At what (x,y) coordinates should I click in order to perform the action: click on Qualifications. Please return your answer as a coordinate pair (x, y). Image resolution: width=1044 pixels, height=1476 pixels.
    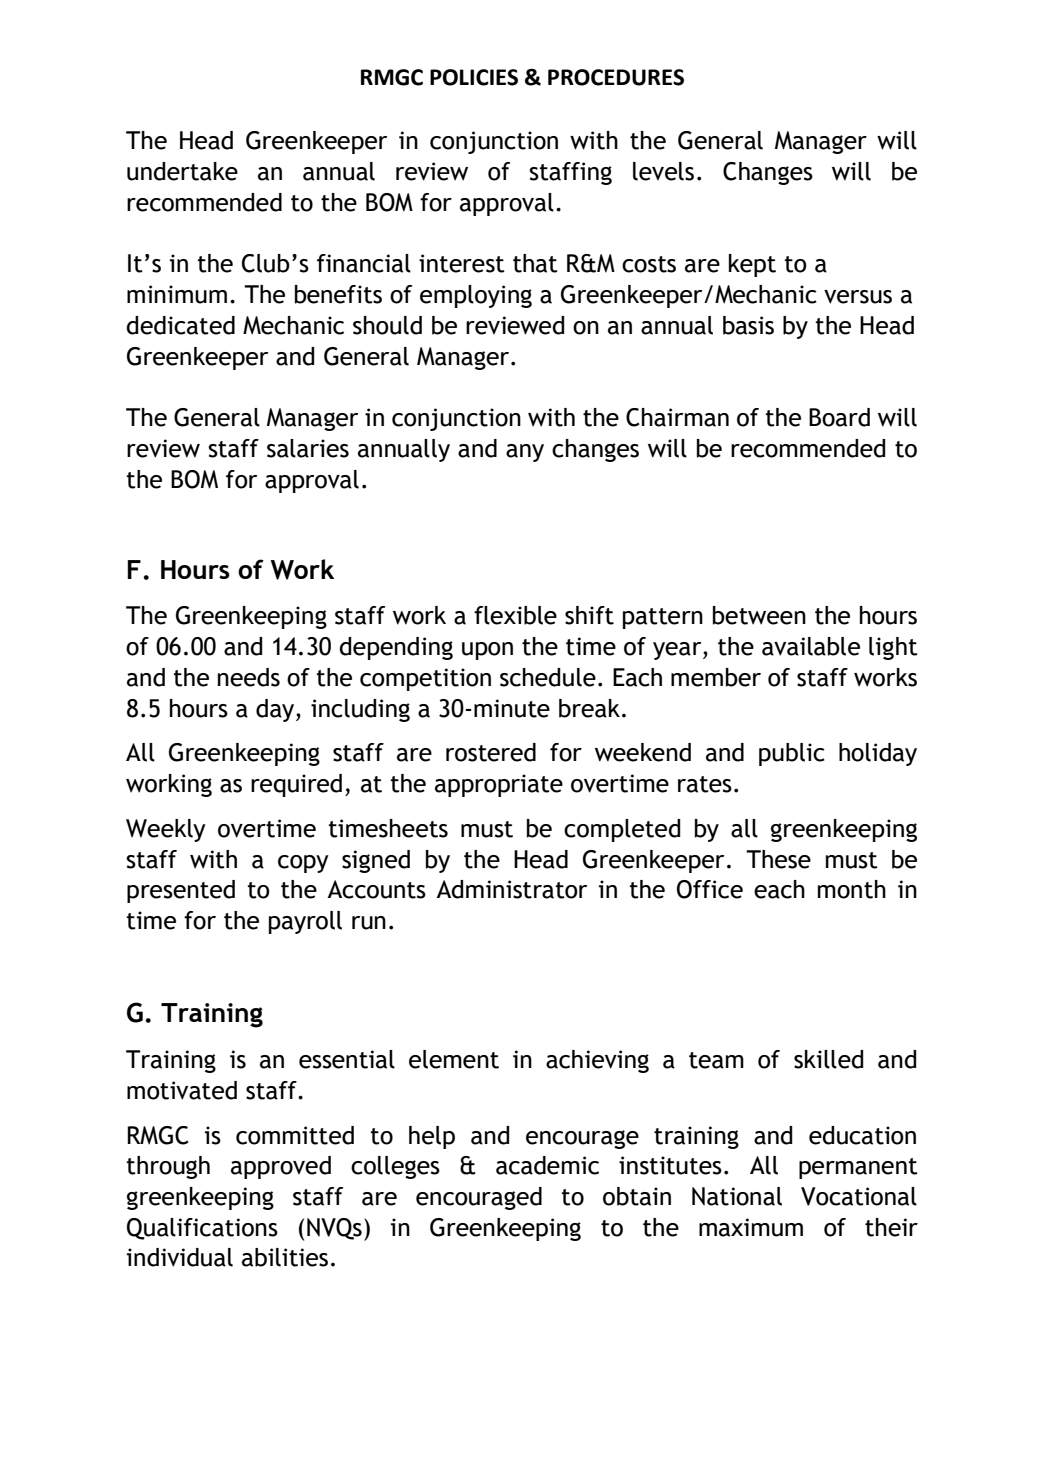
    Looking at the image, I should click on (202, 1229).
